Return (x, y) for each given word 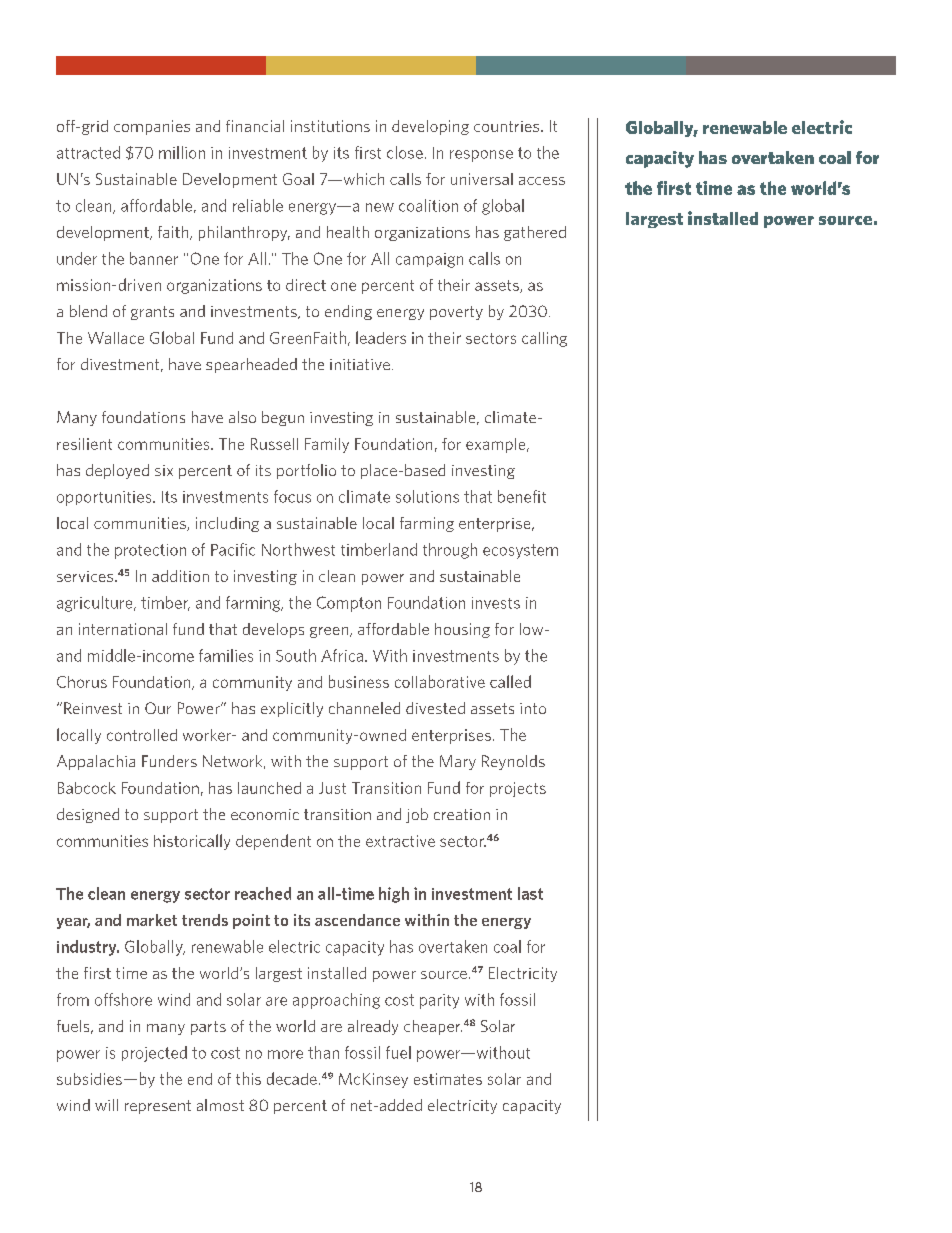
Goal (298, 179)
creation (462, 814)
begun (283, 418)
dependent (273, 842)
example (497, 445)
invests (496, 603)
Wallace (116, 338)
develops (273, 630)
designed (88, 815)
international (123, 629)
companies (152, 127)
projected (154, 1054)
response (481, 156)
